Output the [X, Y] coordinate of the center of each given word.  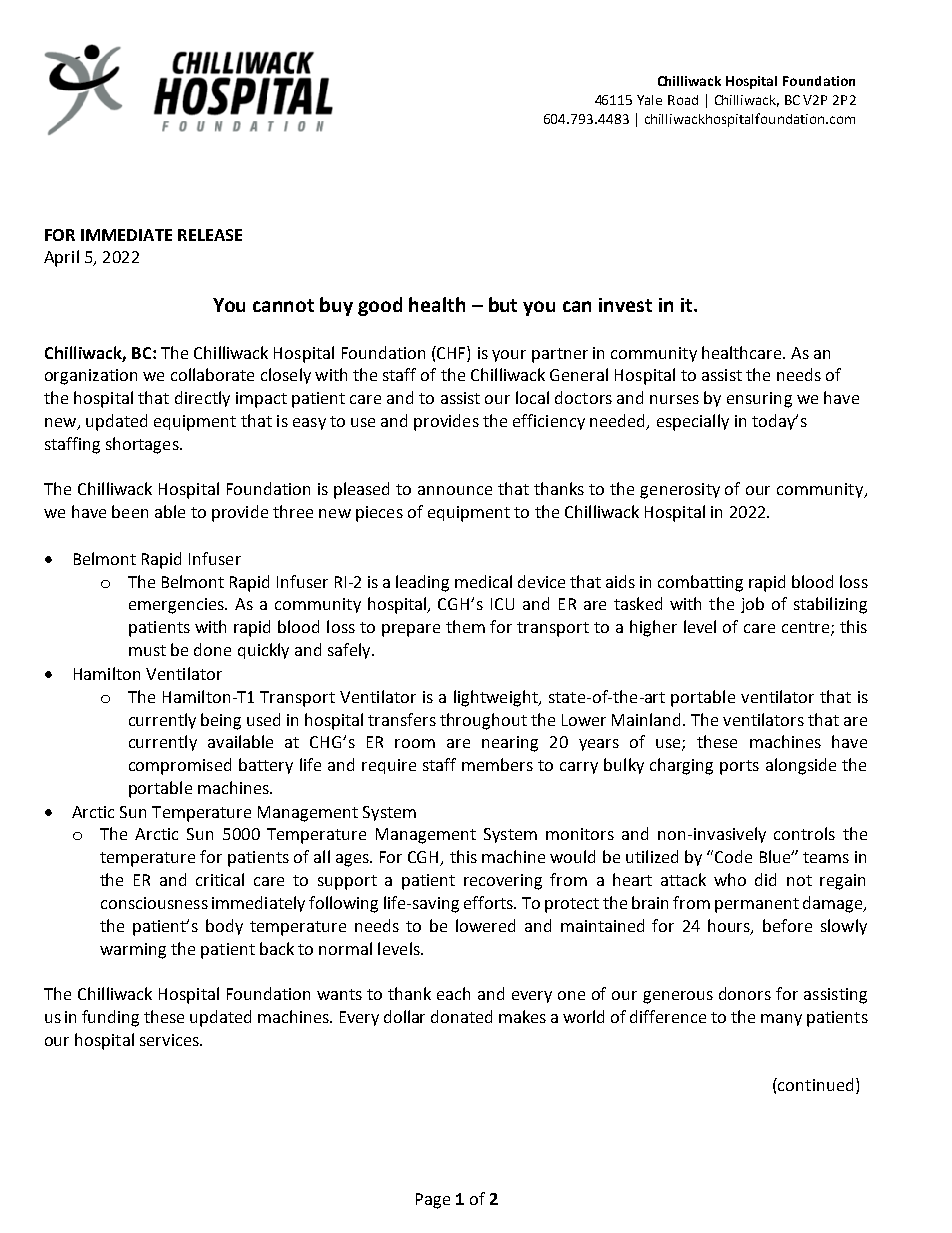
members [497, 764]
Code [733, 856]
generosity [680, 491]
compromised [180, 766]
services [170, 1040]
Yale [649, 100]
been [130, 511]
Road [683, 100]
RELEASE [210, 235]
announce [455, 490]
